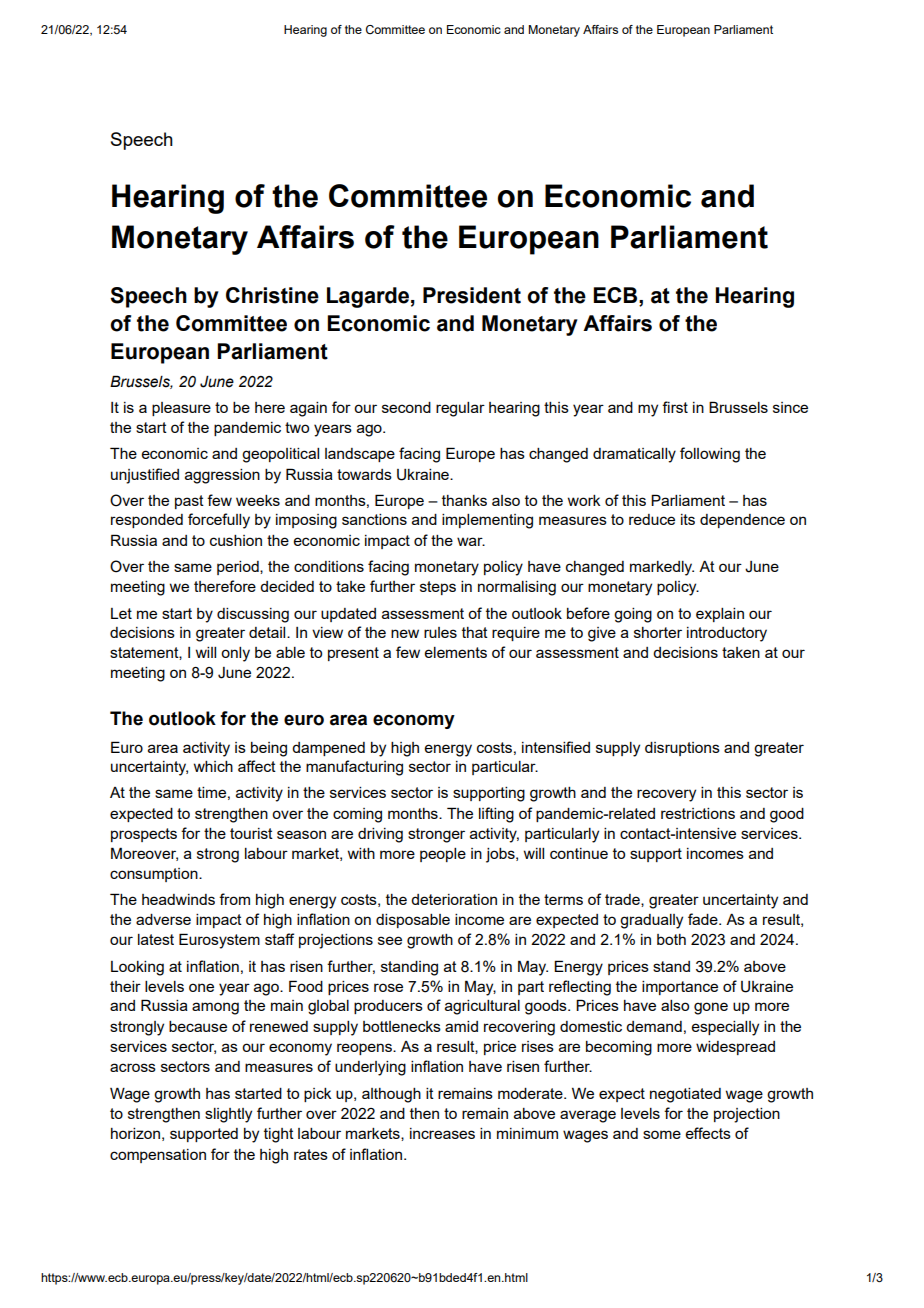 The height and width of the screenshot is (1308, 924). I want to click on deterioration, so click(454, 899).
